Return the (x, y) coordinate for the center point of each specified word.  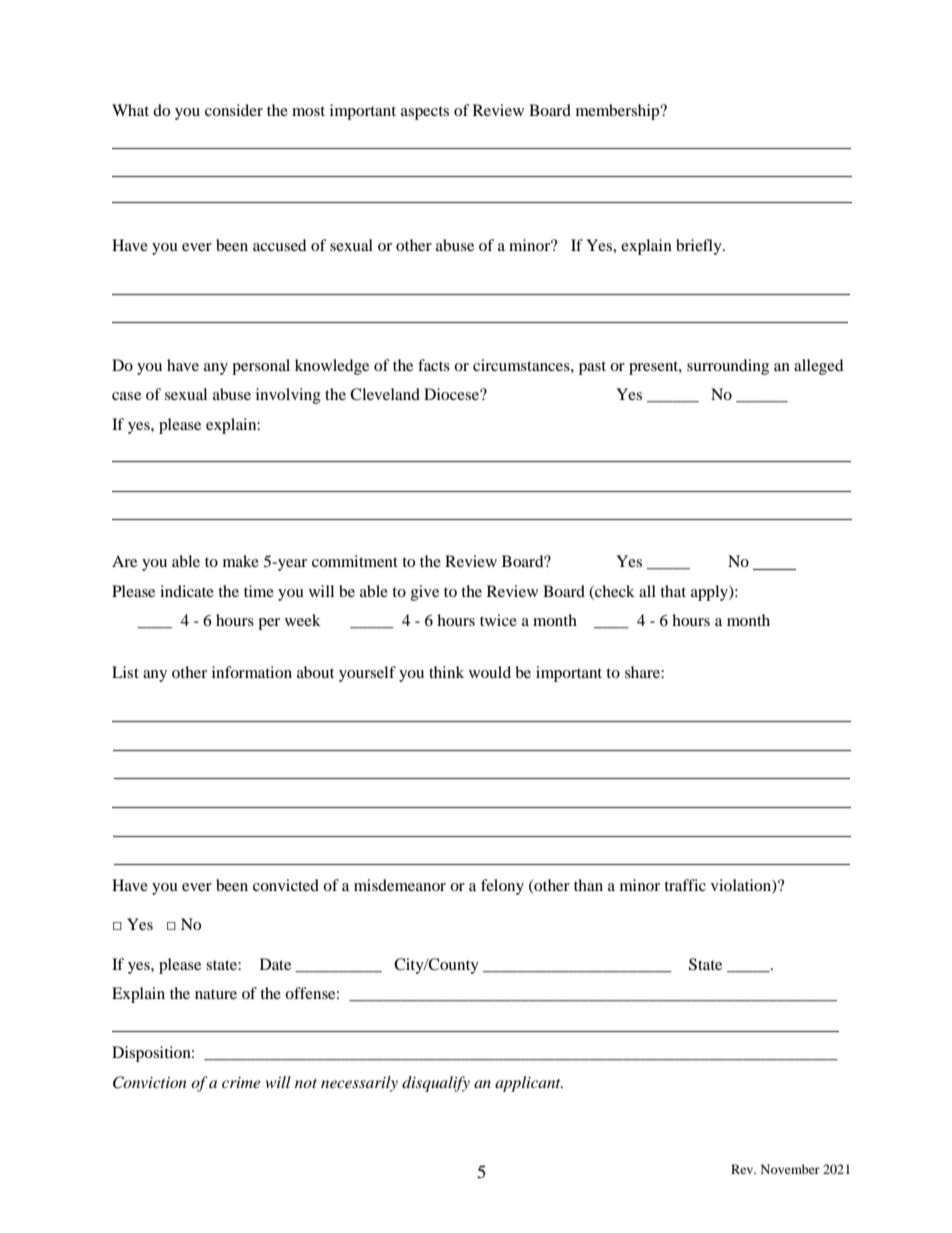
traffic (685, 885)
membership (619, 112)
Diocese (452, 394)
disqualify (436, 1084)
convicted (286, 885)
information (252, 672)
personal (261, 367)
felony (502, 887)
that (673, 591)
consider (234, 110)
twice (498, 620)
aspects (425, 113)
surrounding (728, 367)
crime (241, 1082)
